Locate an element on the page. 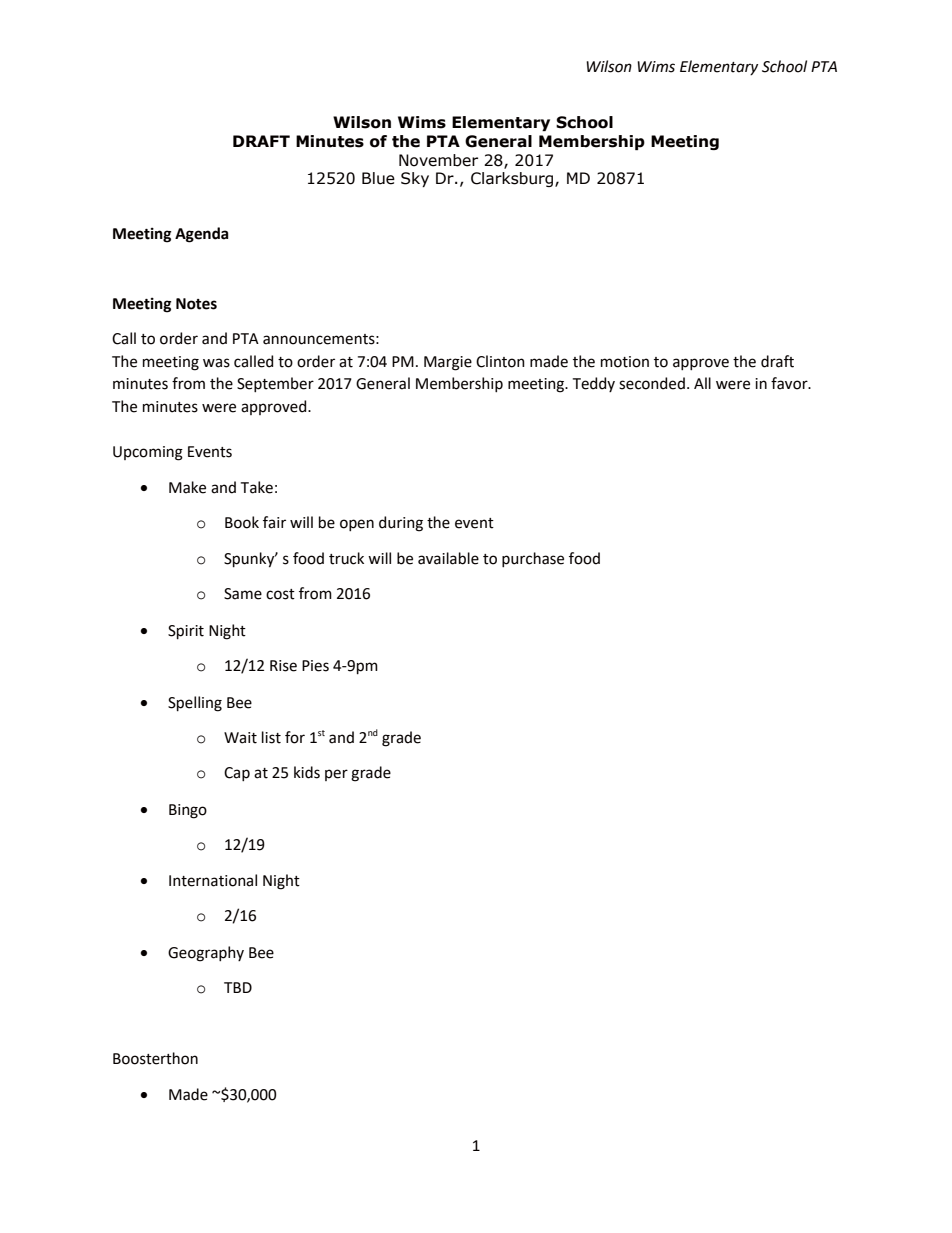  motion is located at coordinates (625, 362).
